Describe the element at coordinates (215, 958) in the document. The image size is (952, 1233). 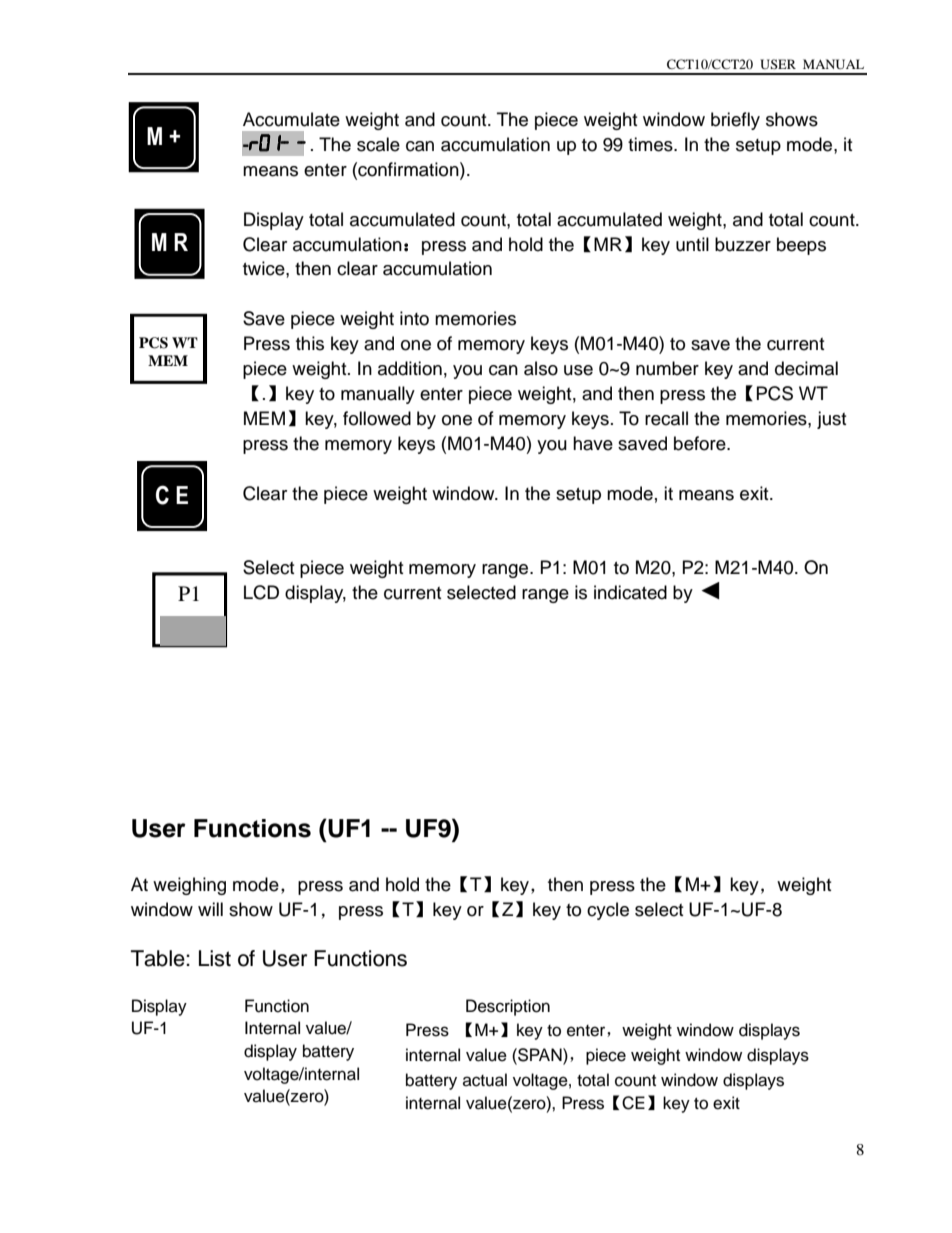
I see `List` at that location.
